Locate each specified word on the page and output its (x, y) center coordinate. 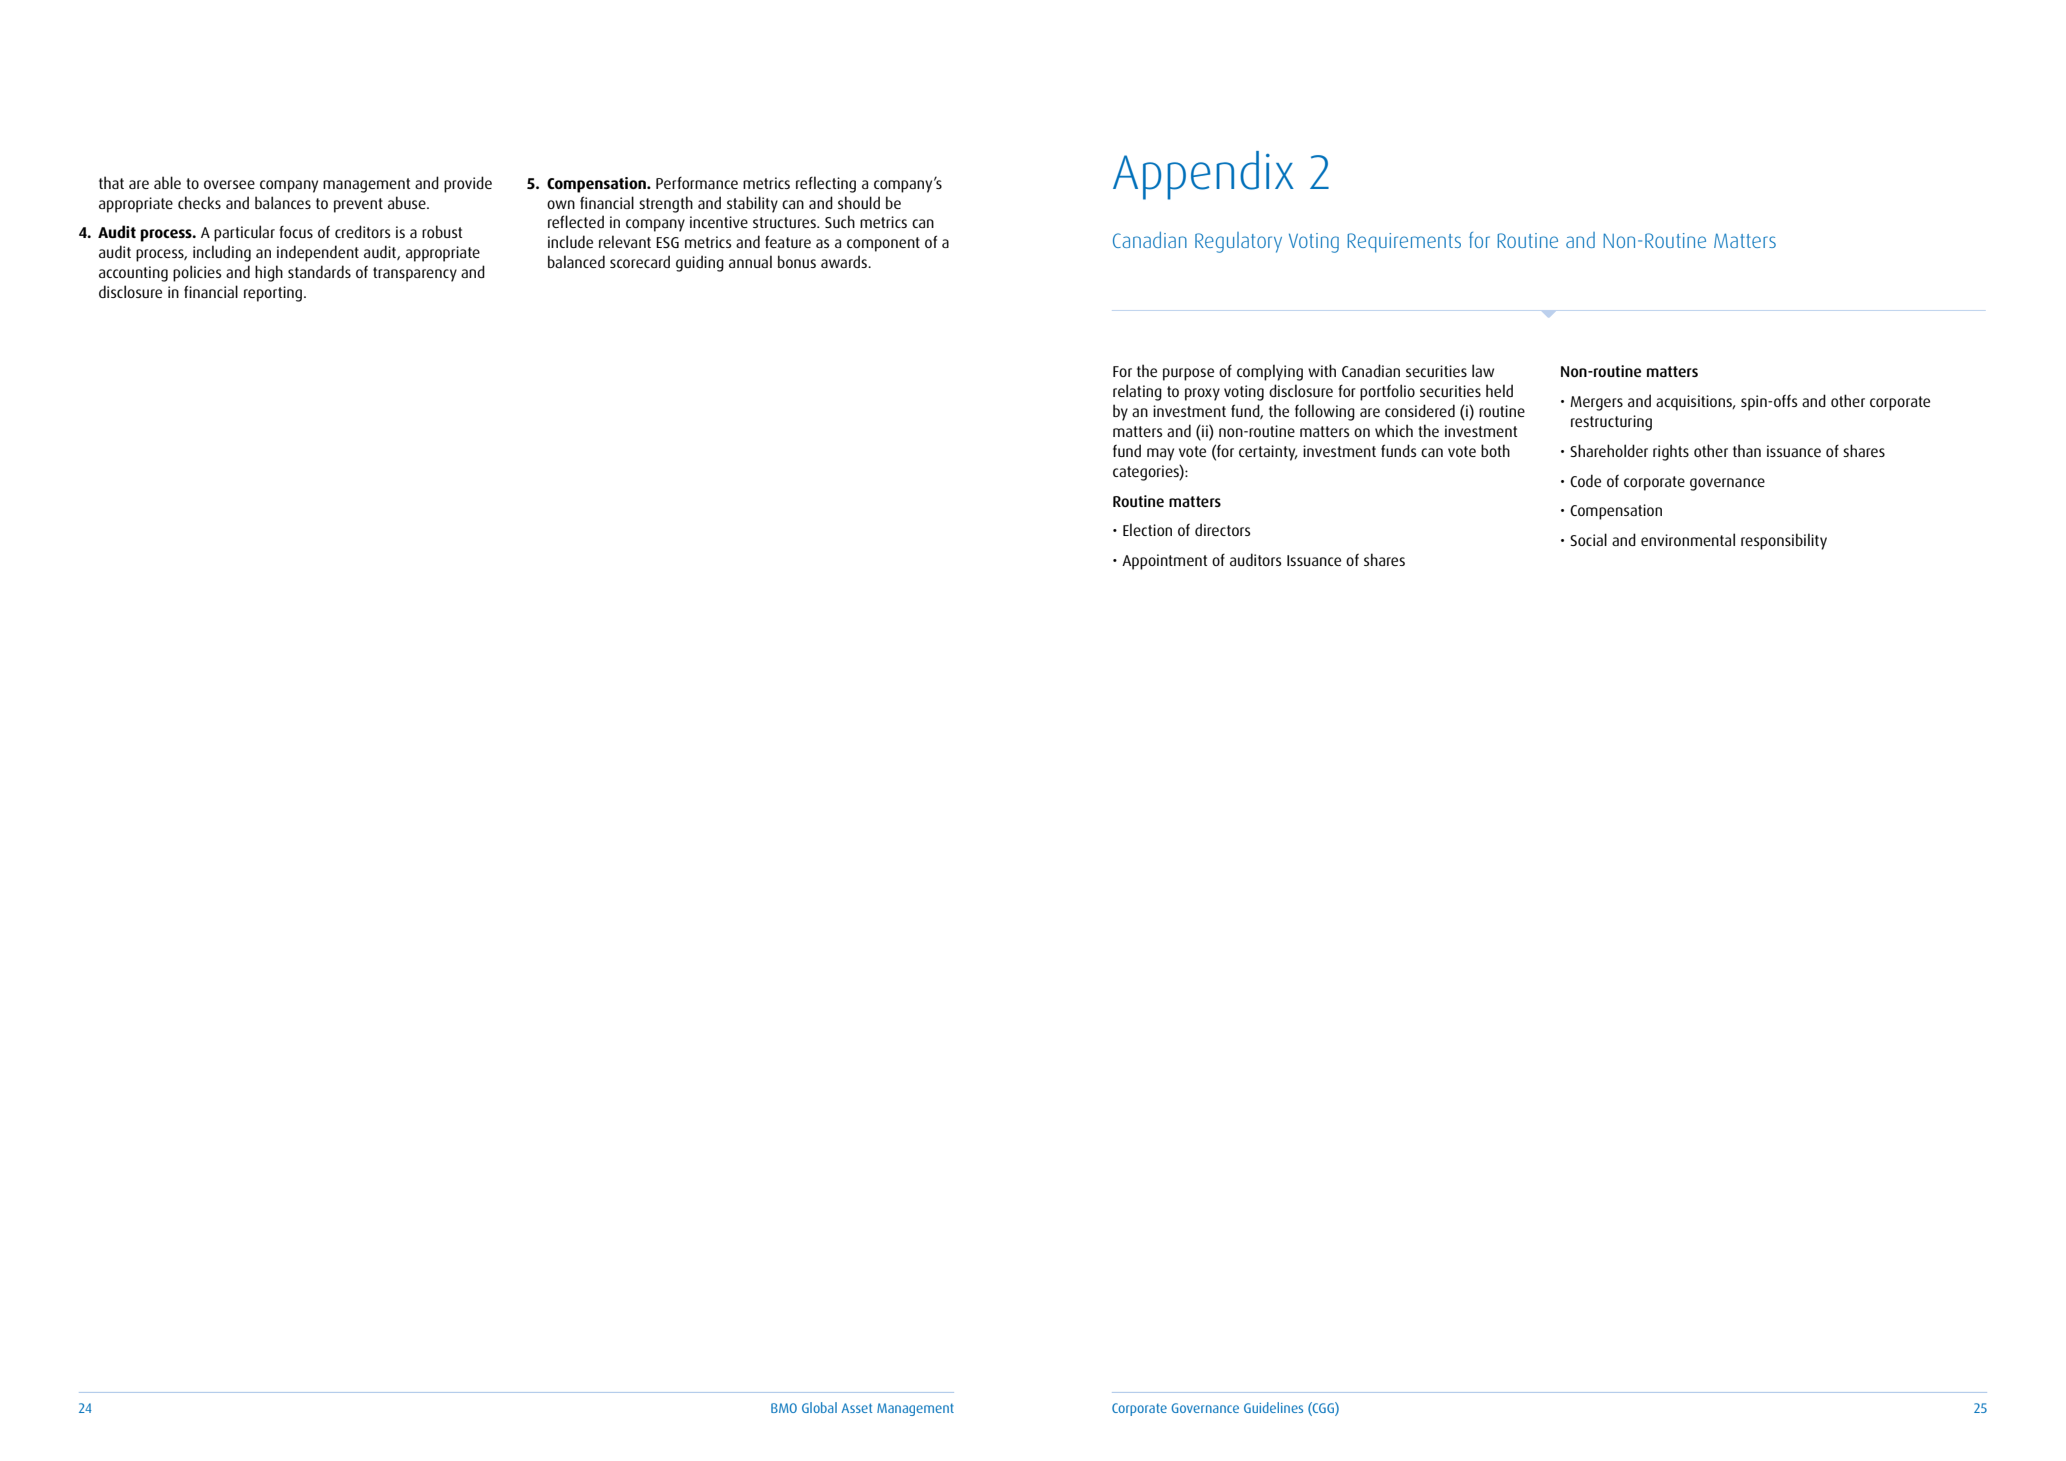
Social (1588, 539)
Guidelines (1273, 1407)
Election (1147, 529)
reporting (273, 294)
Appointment (1164, 562)
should (859, 202)
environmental (1688, 539)
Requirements (1404, 243)
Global (819, 1407)
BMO (784, 1408)
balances (283, 202)
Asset (856, 1408)
